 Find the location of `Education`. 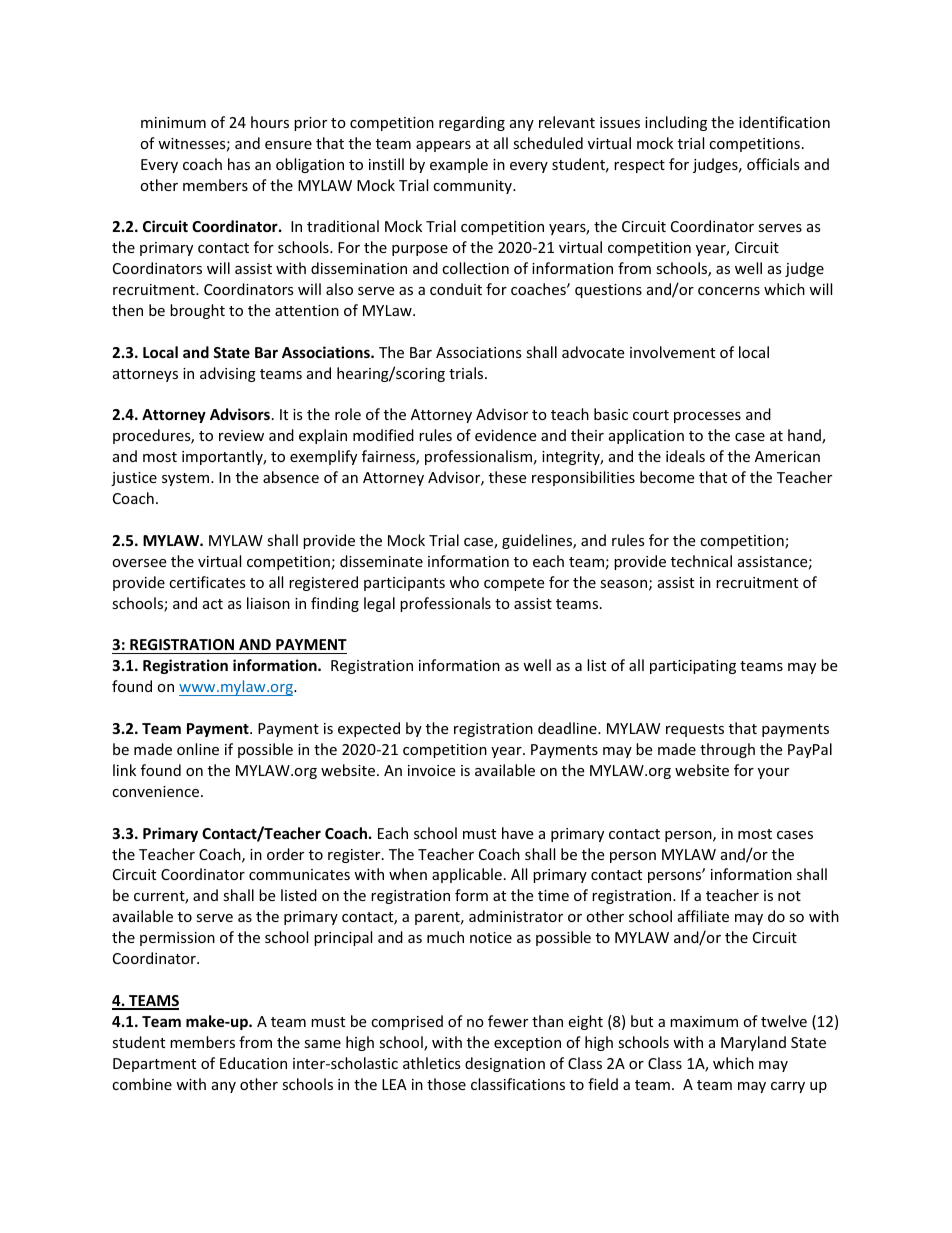

Education is located at coordinates (253, 1063).
